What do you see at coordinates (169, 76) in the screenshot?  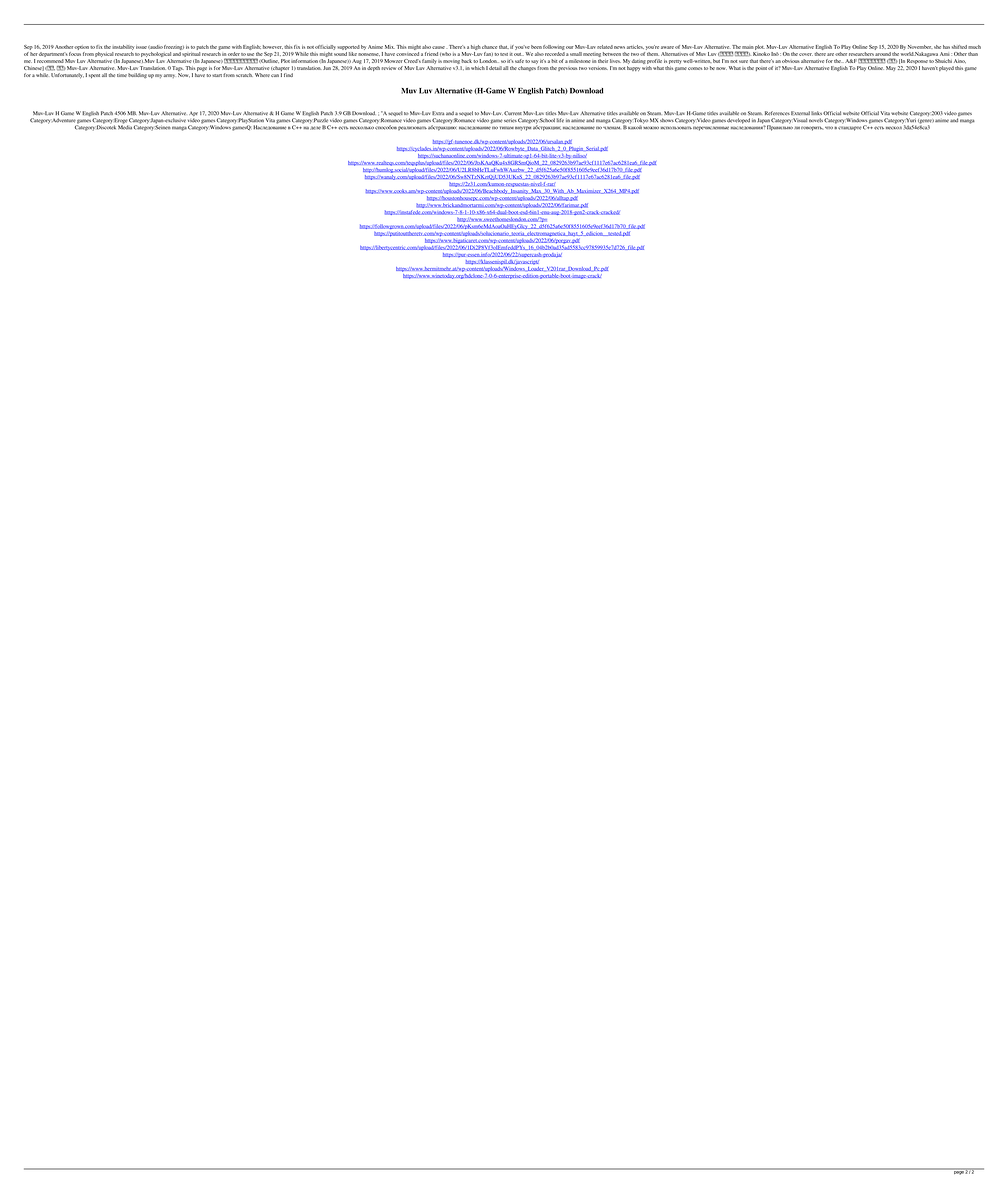 I see `army` at bounding box center [169, 76].
